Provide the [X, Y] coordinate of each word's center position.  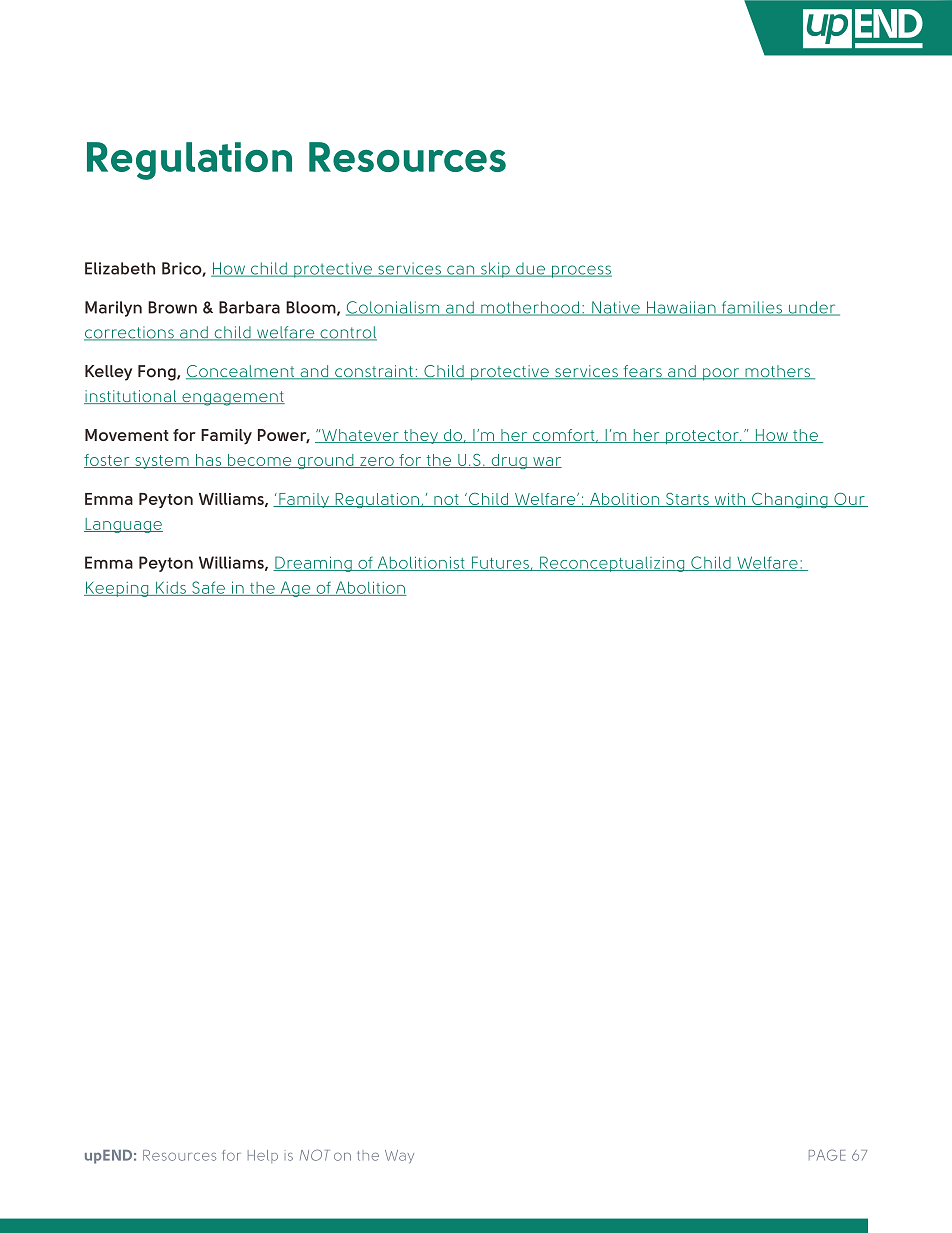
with [730, 500]
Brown [172, 307]
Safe [208, 588]
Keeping [117, 589]
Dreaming [313, 564]
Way [399, 1156]
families [751, 308]
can [461, 271]
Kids [171, 588]
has [209, 461]
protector [702, 437]
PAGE [827, 1155]
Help [263, 1156]
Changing [790, 500]
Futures [500, 563]
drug [508, 461]
